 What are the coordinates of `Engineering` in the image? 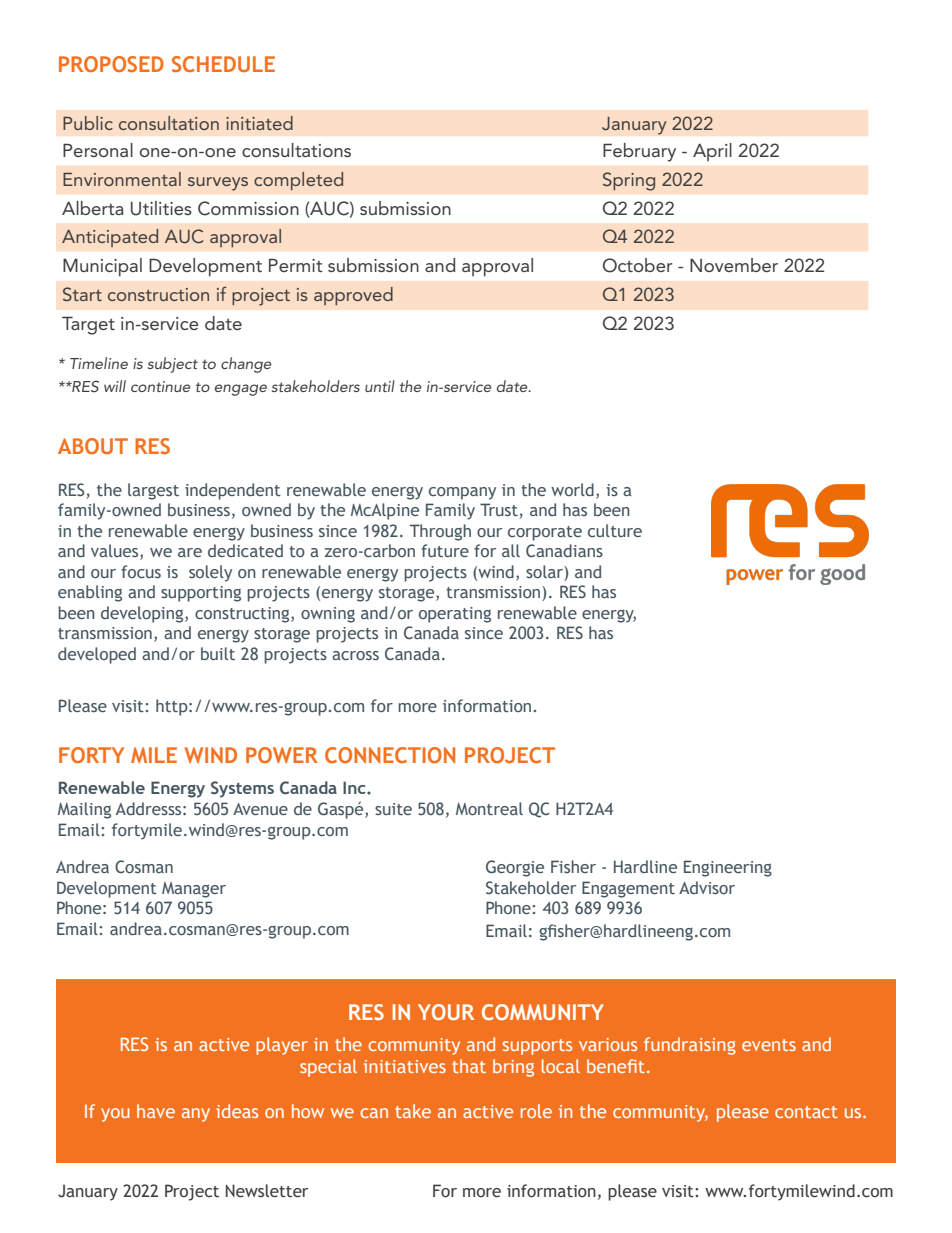 It's located at (728, 868).
